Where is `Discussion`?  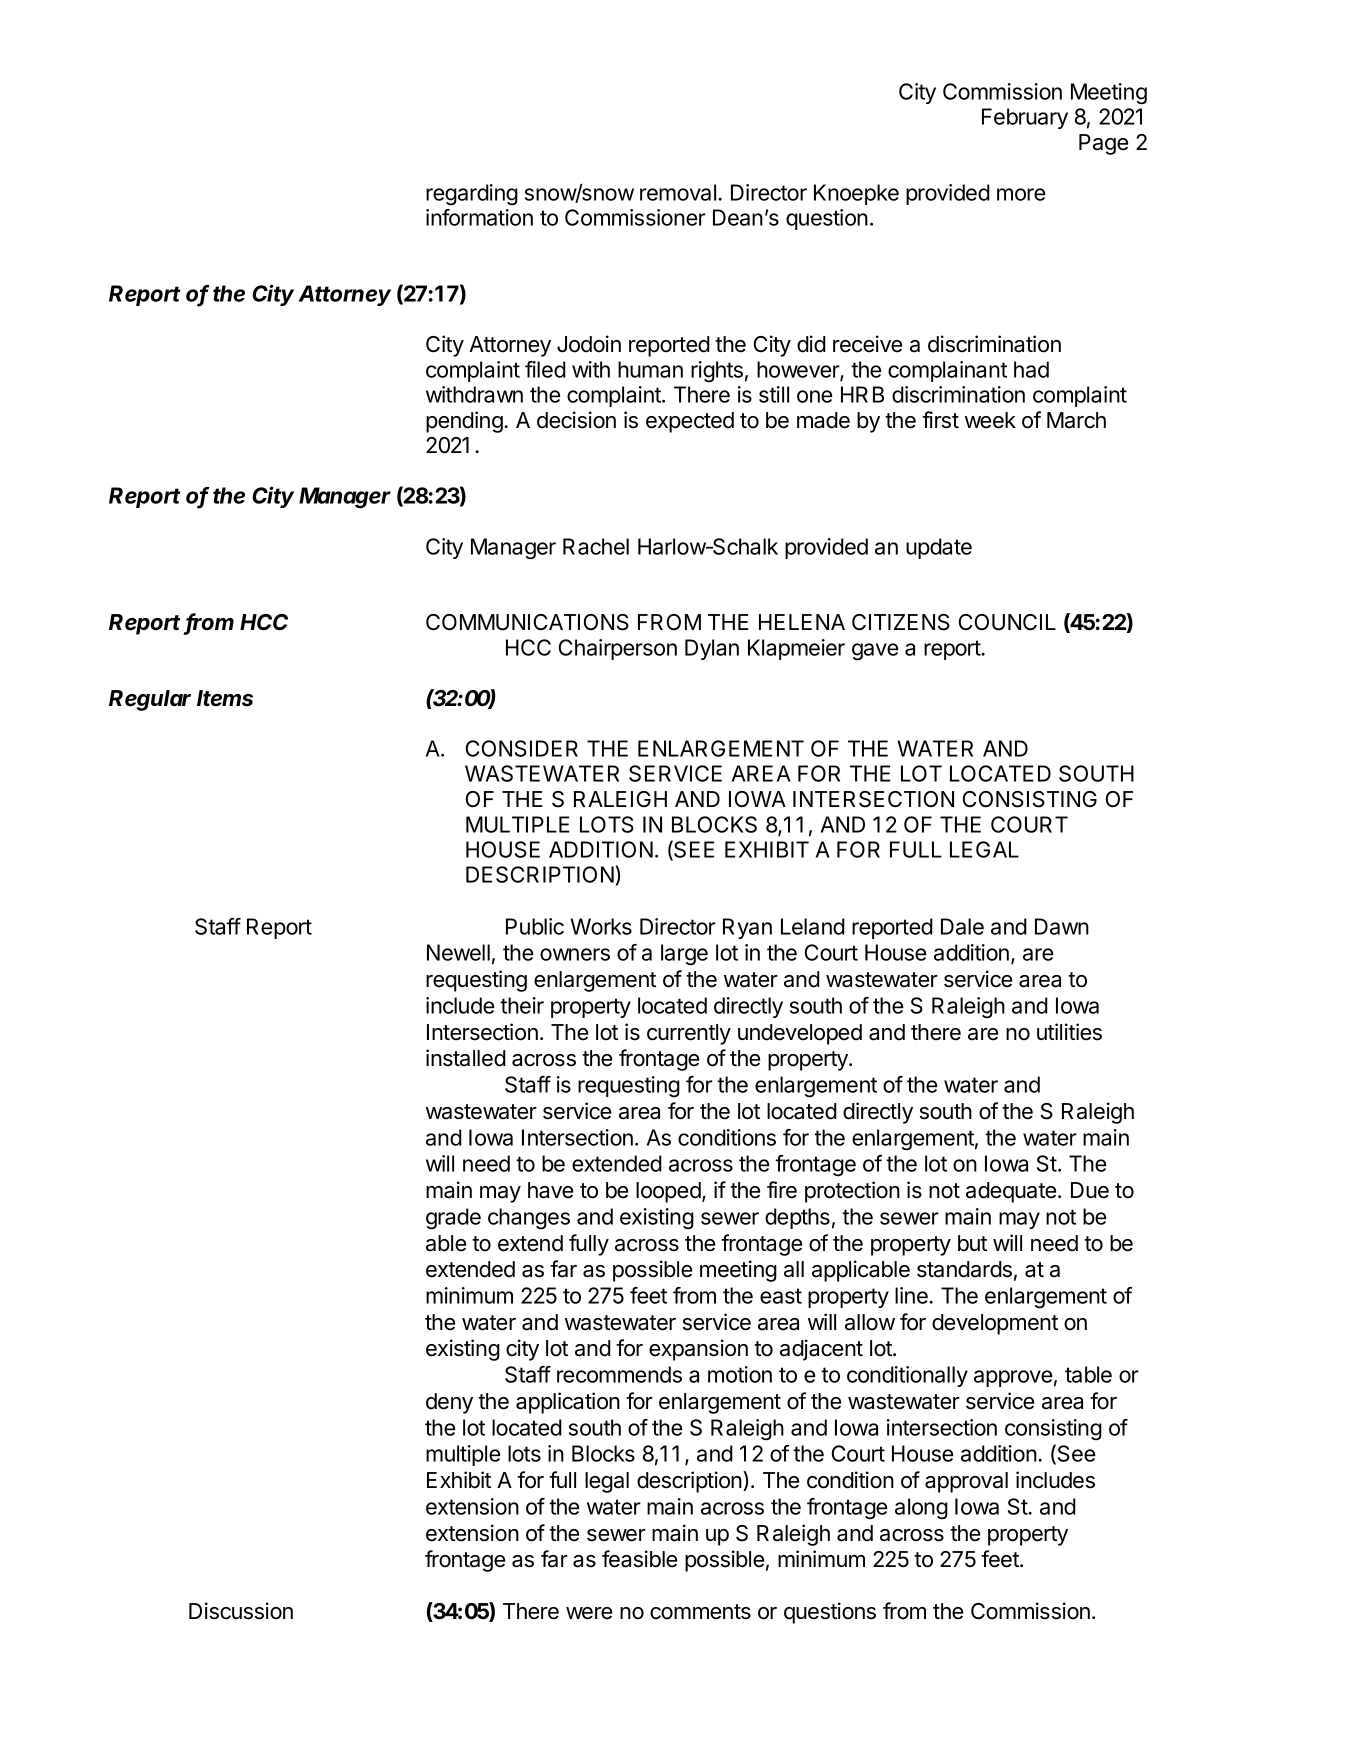
Discussion is located at coordinates (241, 1611).
